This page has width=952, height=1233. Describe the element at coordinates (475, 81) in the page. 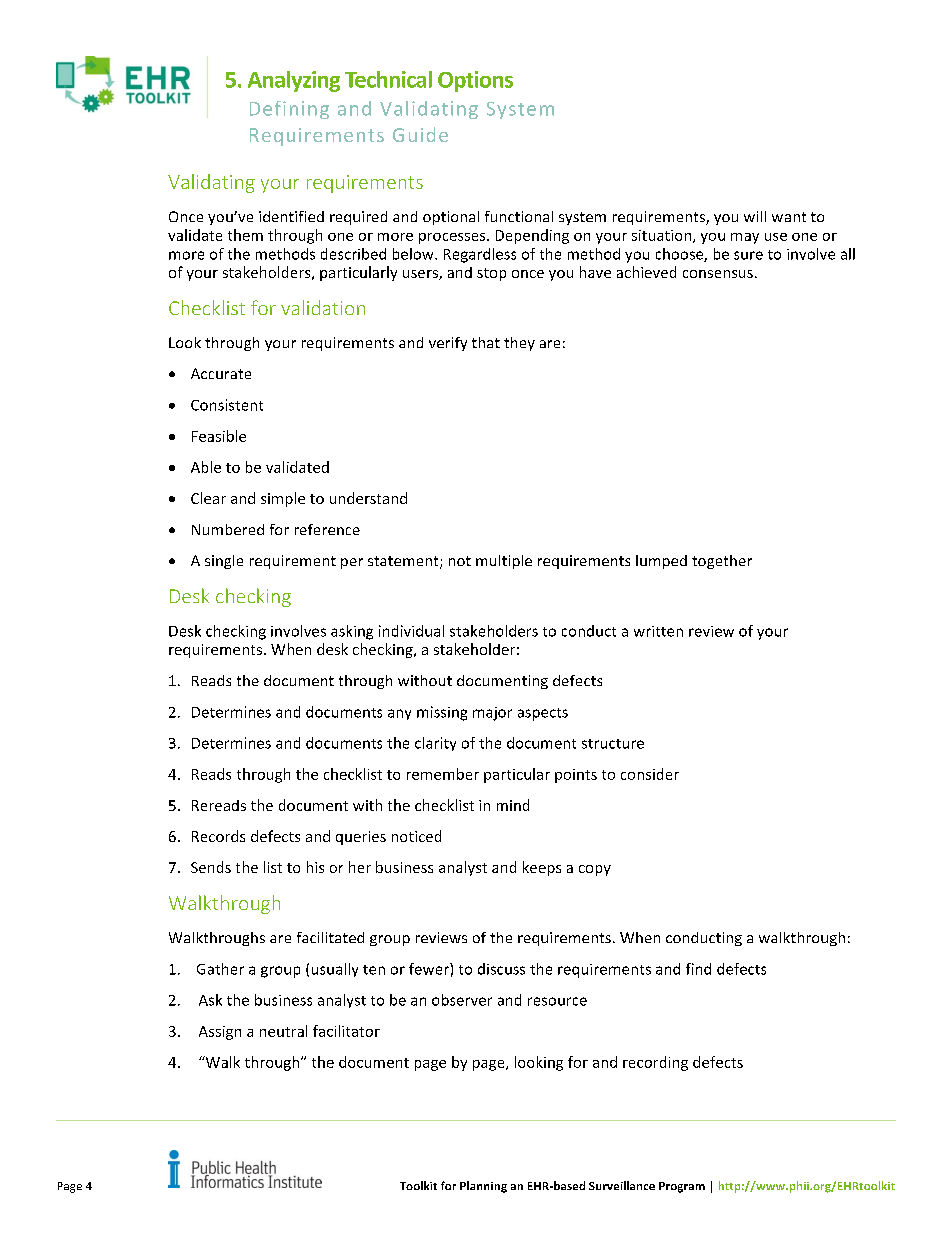

I see `Options` at that location.
